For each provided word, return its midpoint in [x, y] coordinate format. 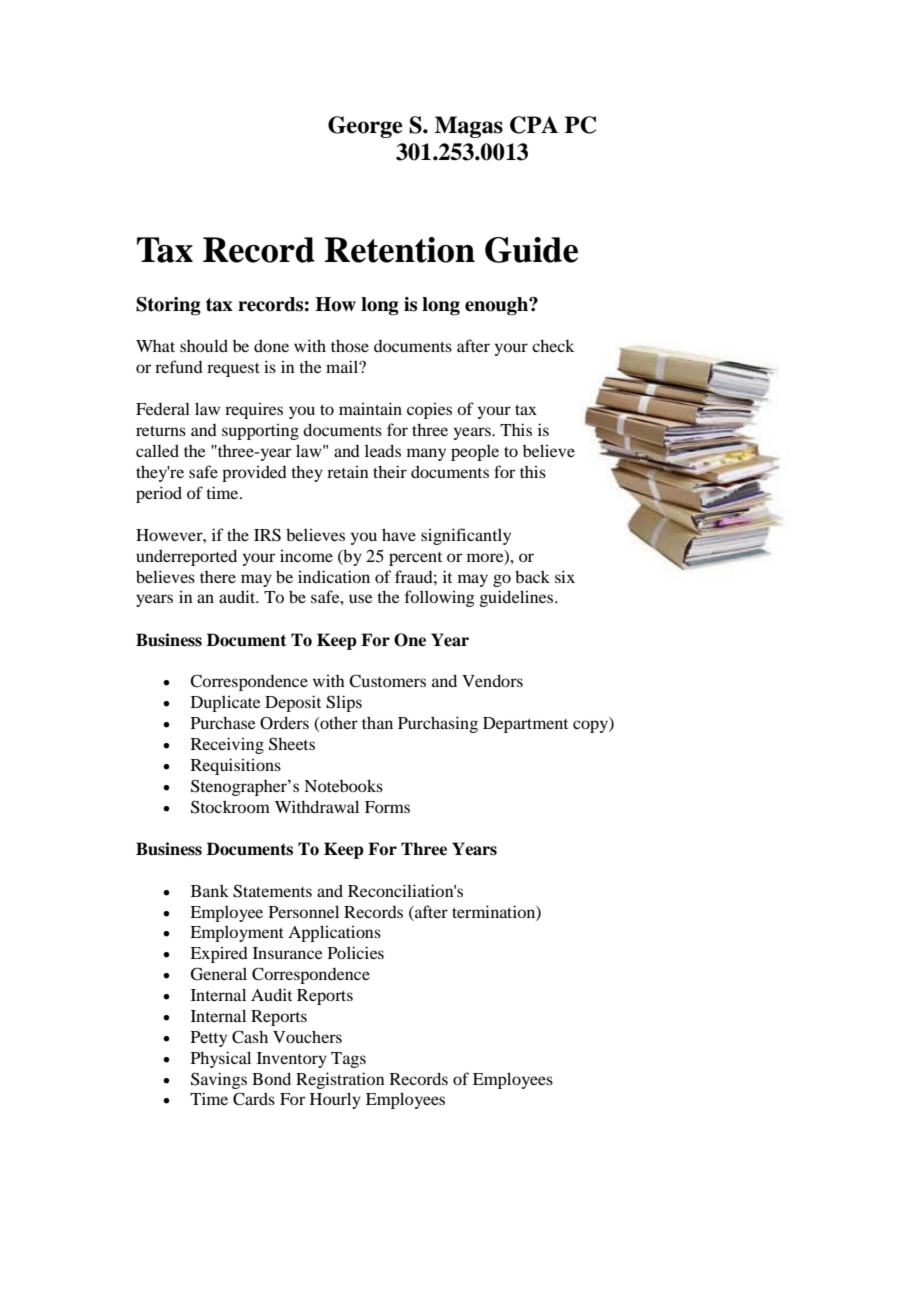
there [218, 577]
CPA [534, 125]
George [365, 127]
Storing [168, 306]
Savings [219, 1080]
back [532, 576]
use [361, 598]
